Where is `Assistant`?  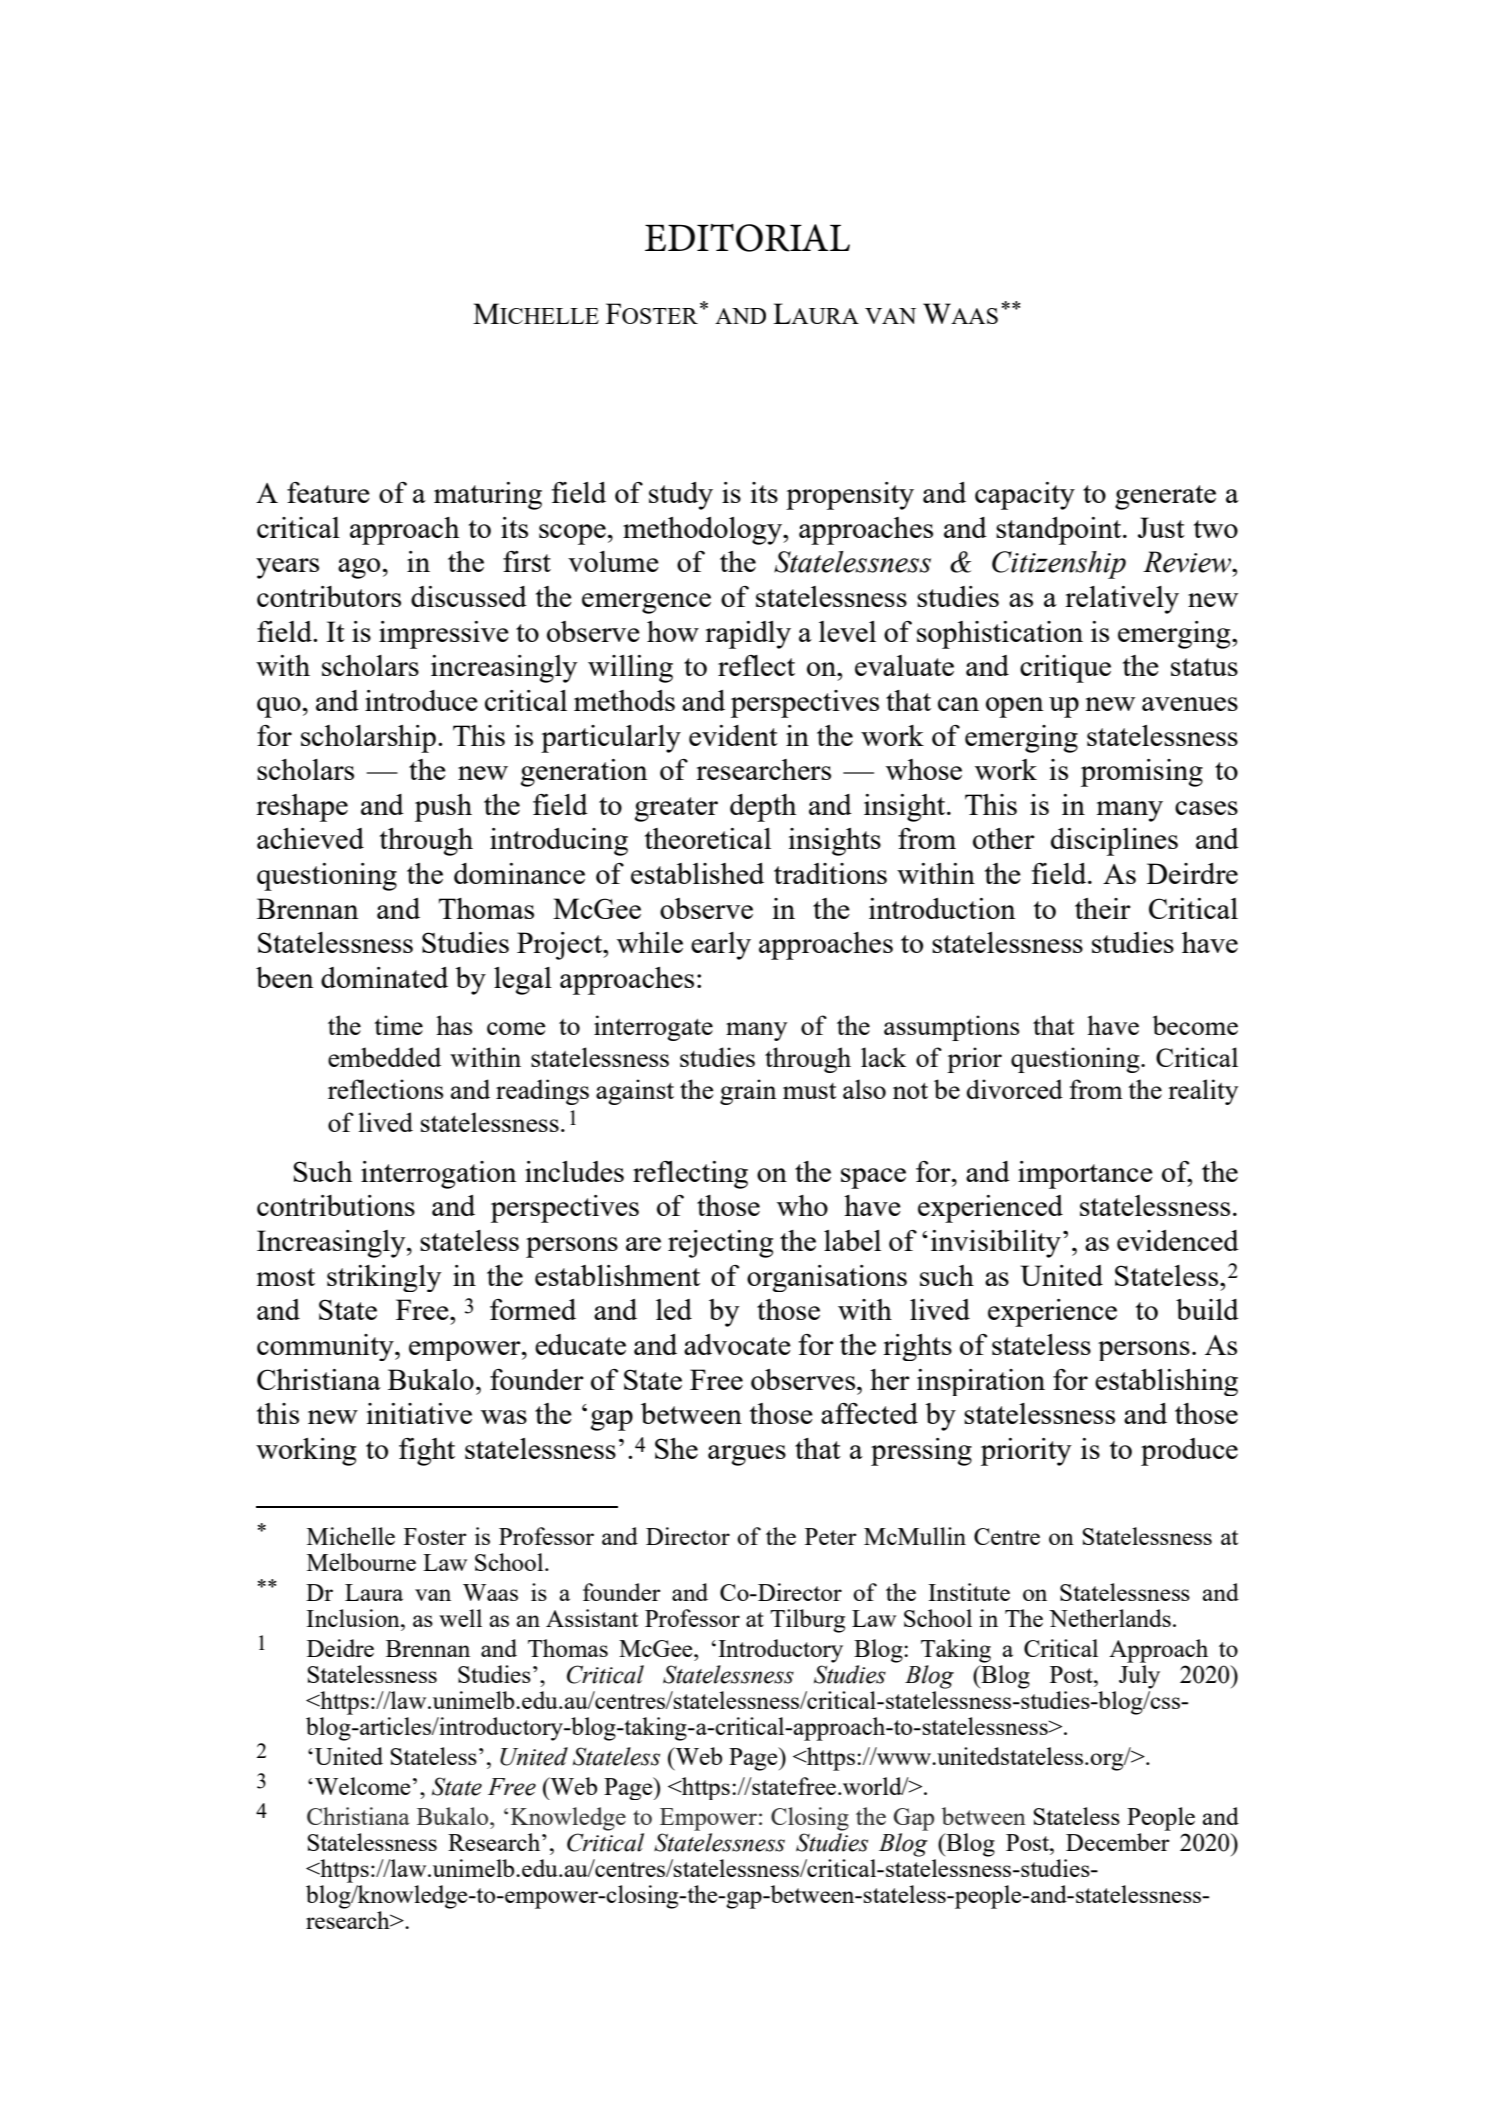 Assistant is located at coordinates (592, 1618).
